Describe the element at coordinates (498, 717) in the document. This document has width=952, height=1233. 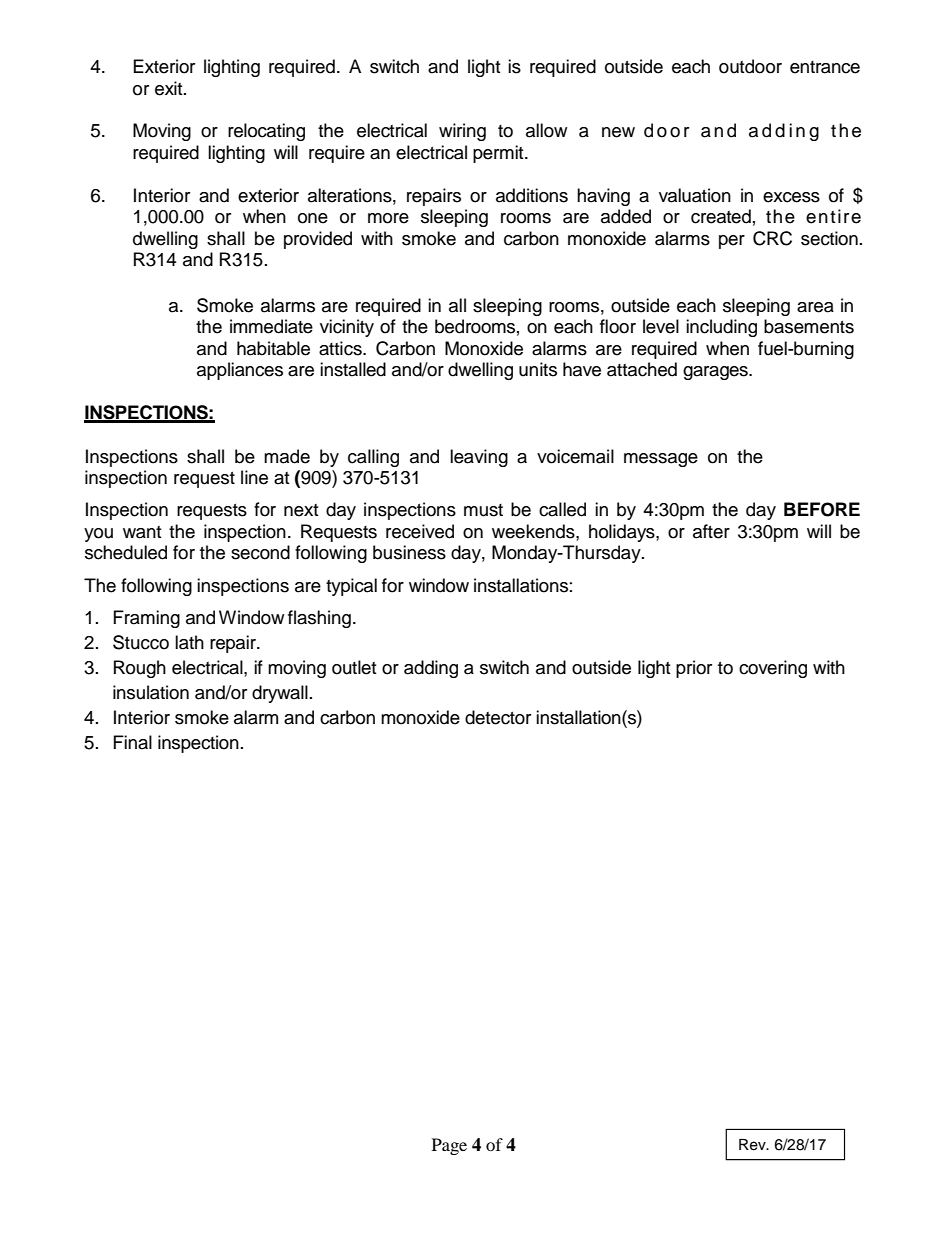
I see `detector` at that location.
